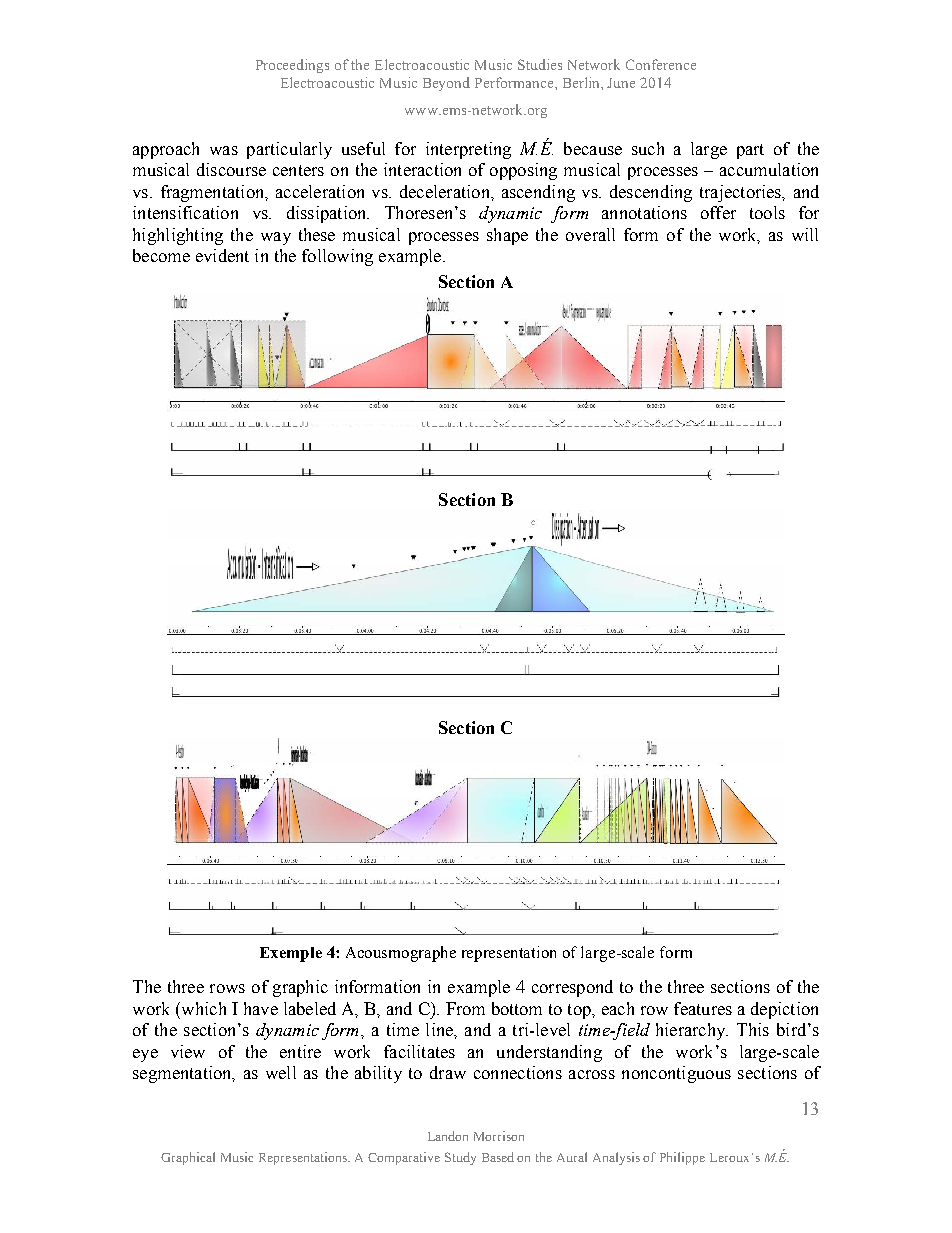 The width and height of the document is (952, 1233). I want to click on was, so click(224, 150).
